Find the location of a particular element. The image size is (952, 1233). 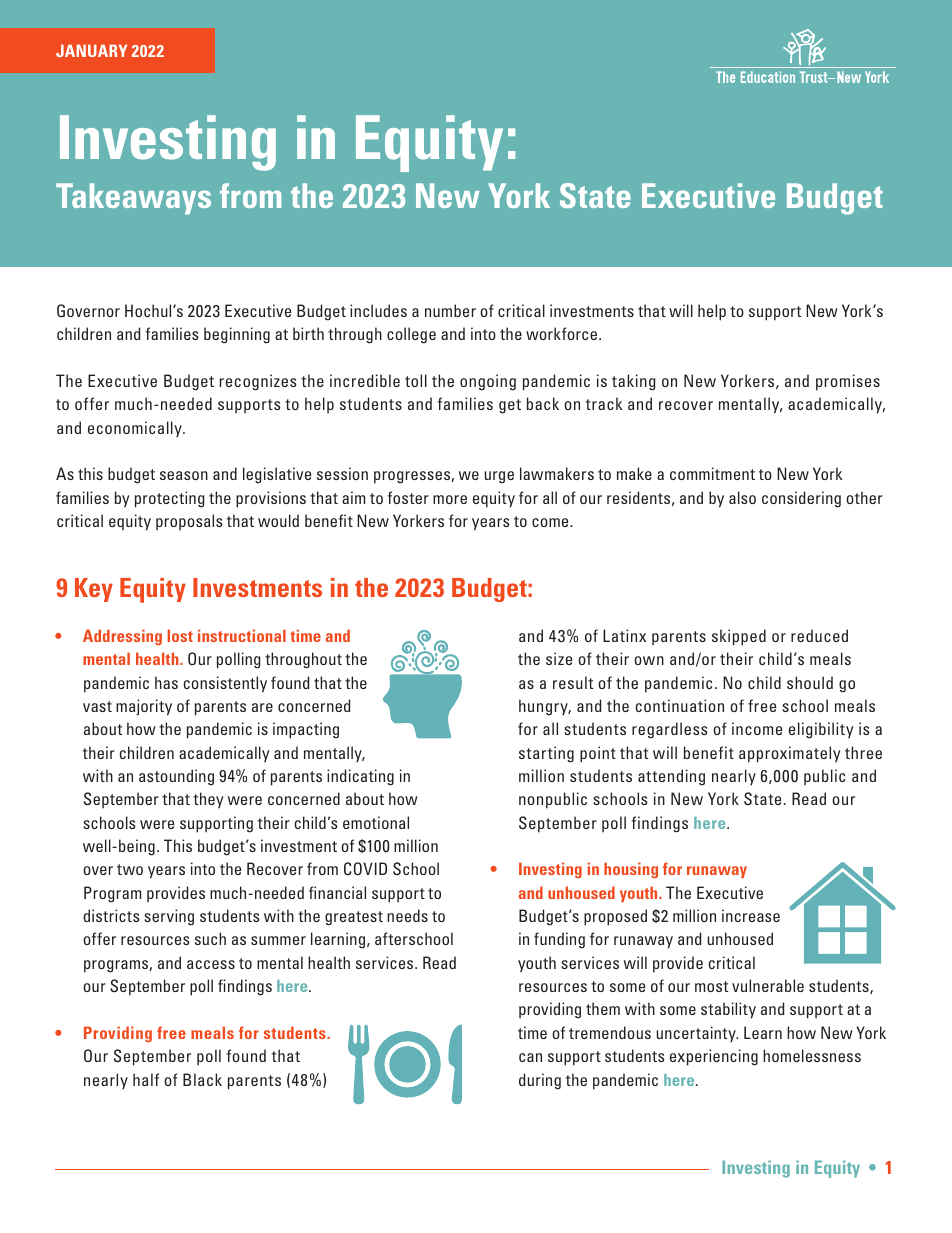

considering is located at coordinates (801, 499).
